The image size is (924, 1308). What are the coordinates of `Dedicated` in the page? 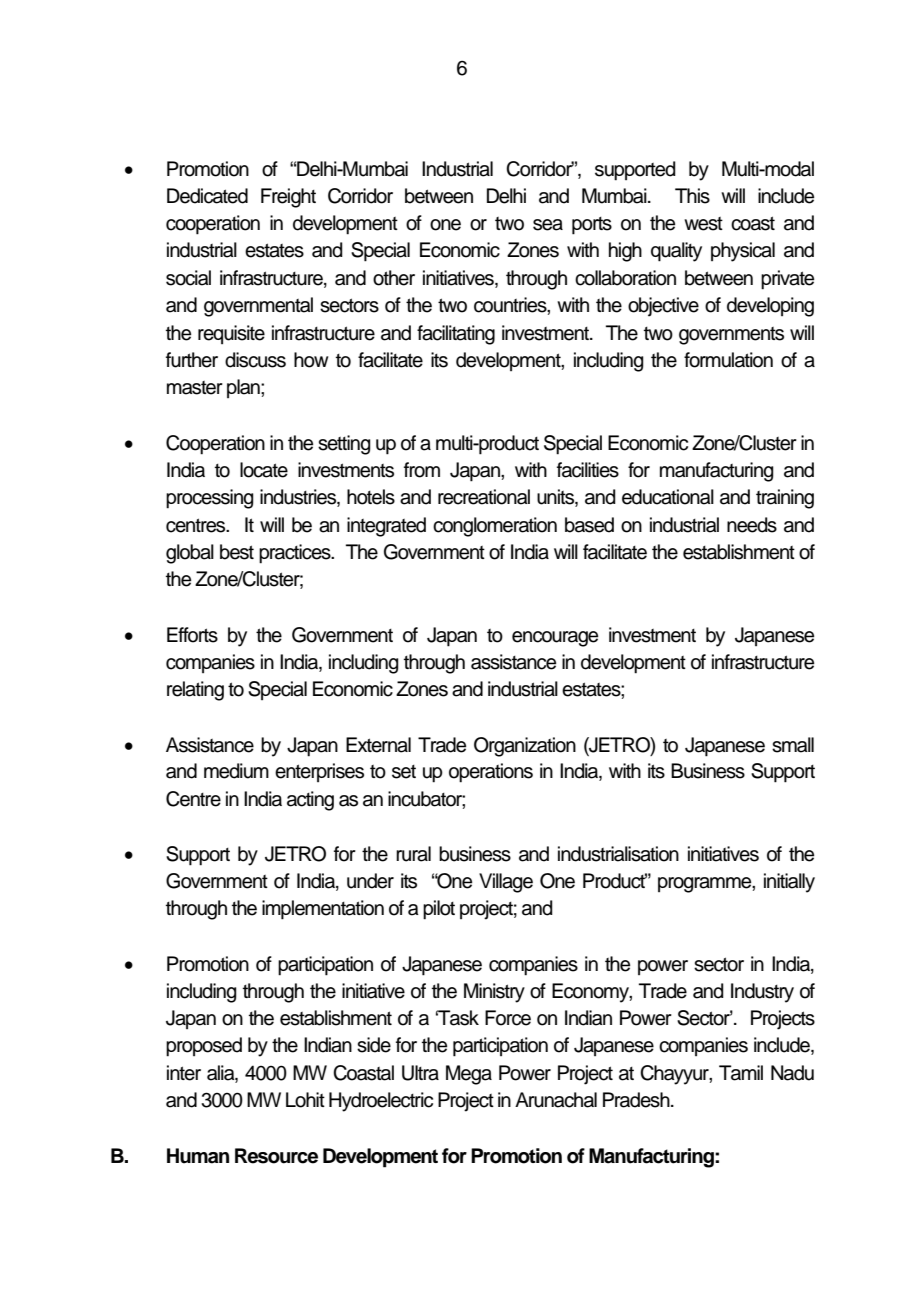 It's located at (207, 196).
